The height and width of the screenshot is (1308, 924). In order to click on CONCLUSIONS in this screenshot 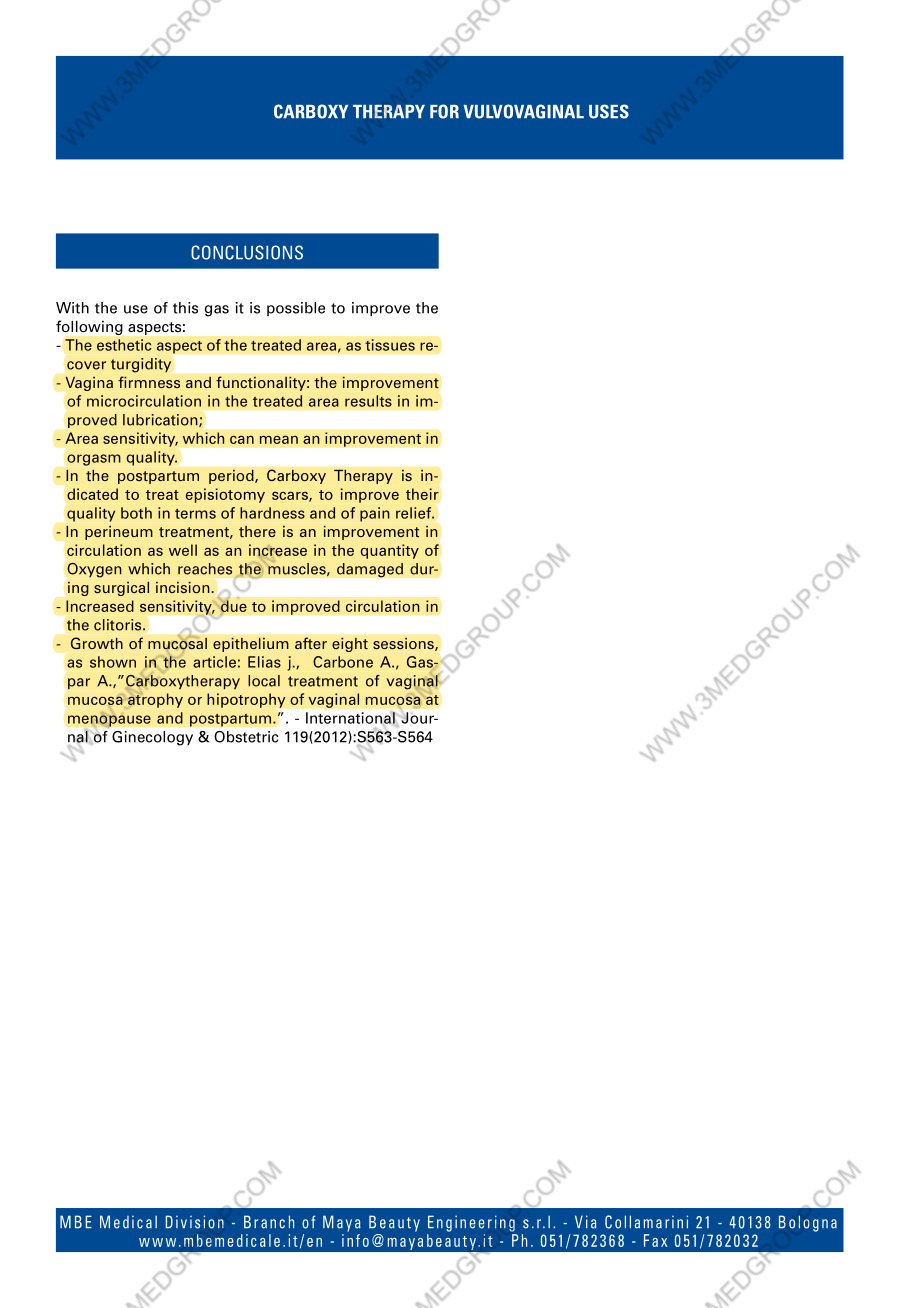, I will do `click(247, 252)`.
